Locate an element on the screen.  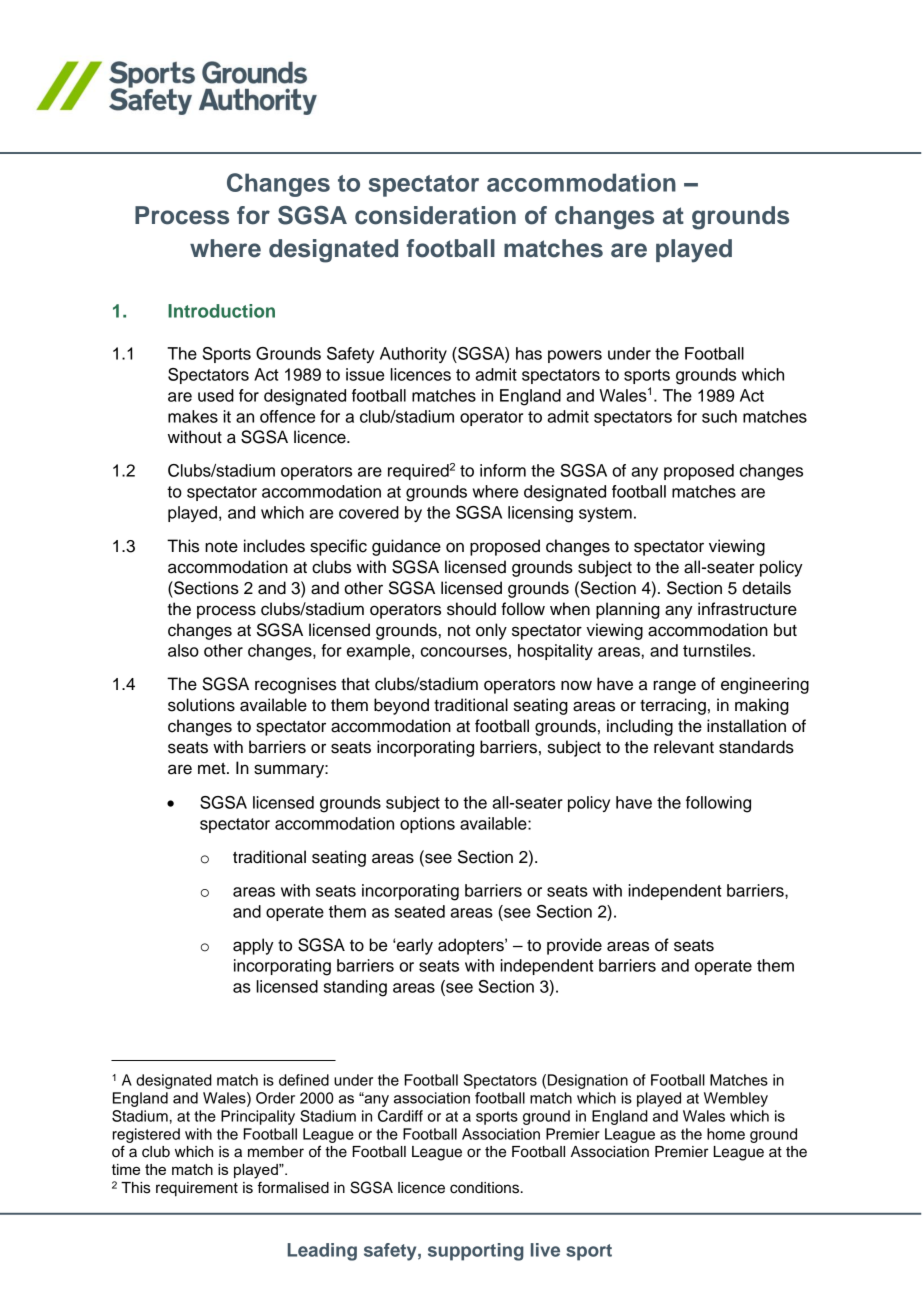
such is located at coordinates (719, 416).
